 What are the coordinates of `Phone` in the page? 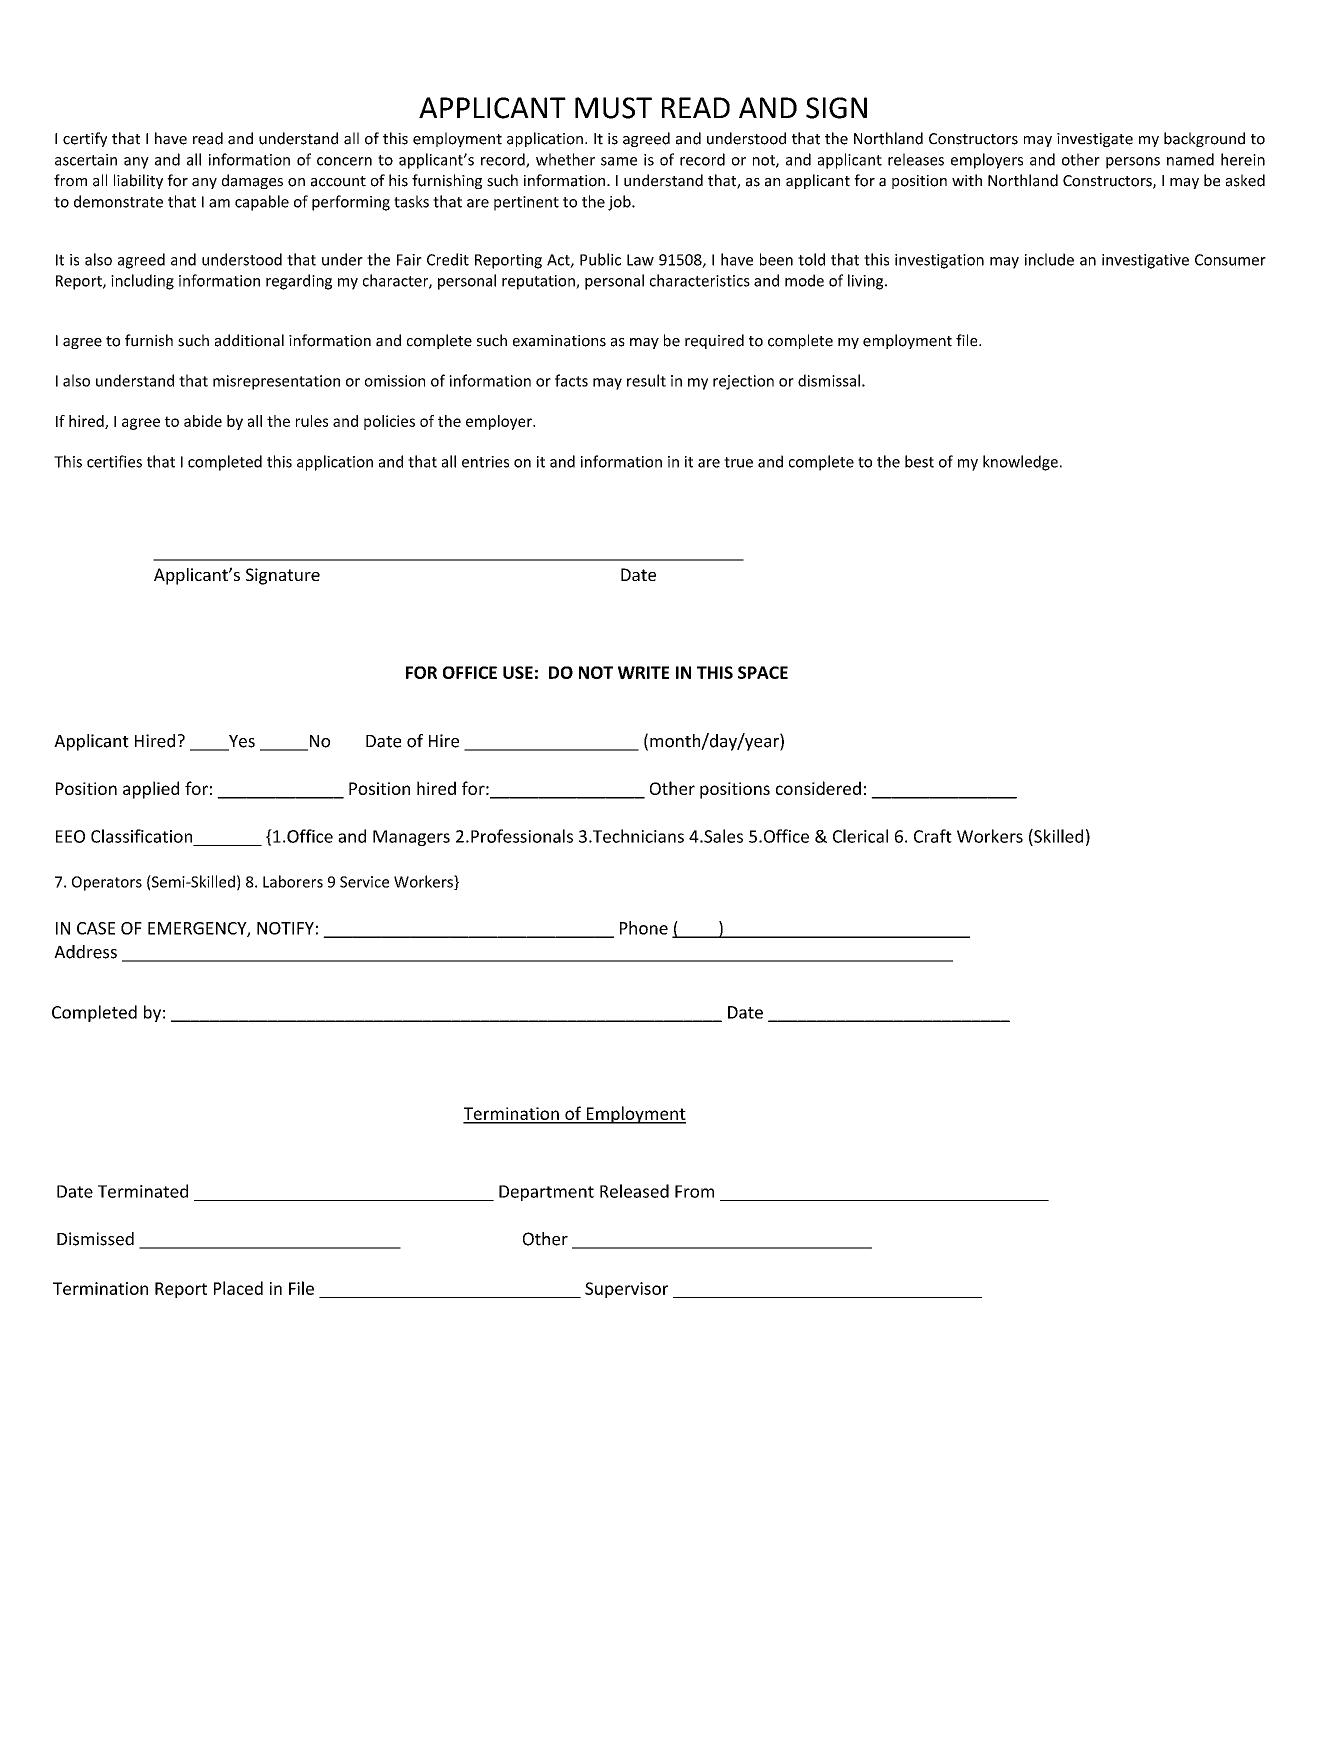 It's located at (644, 928).
